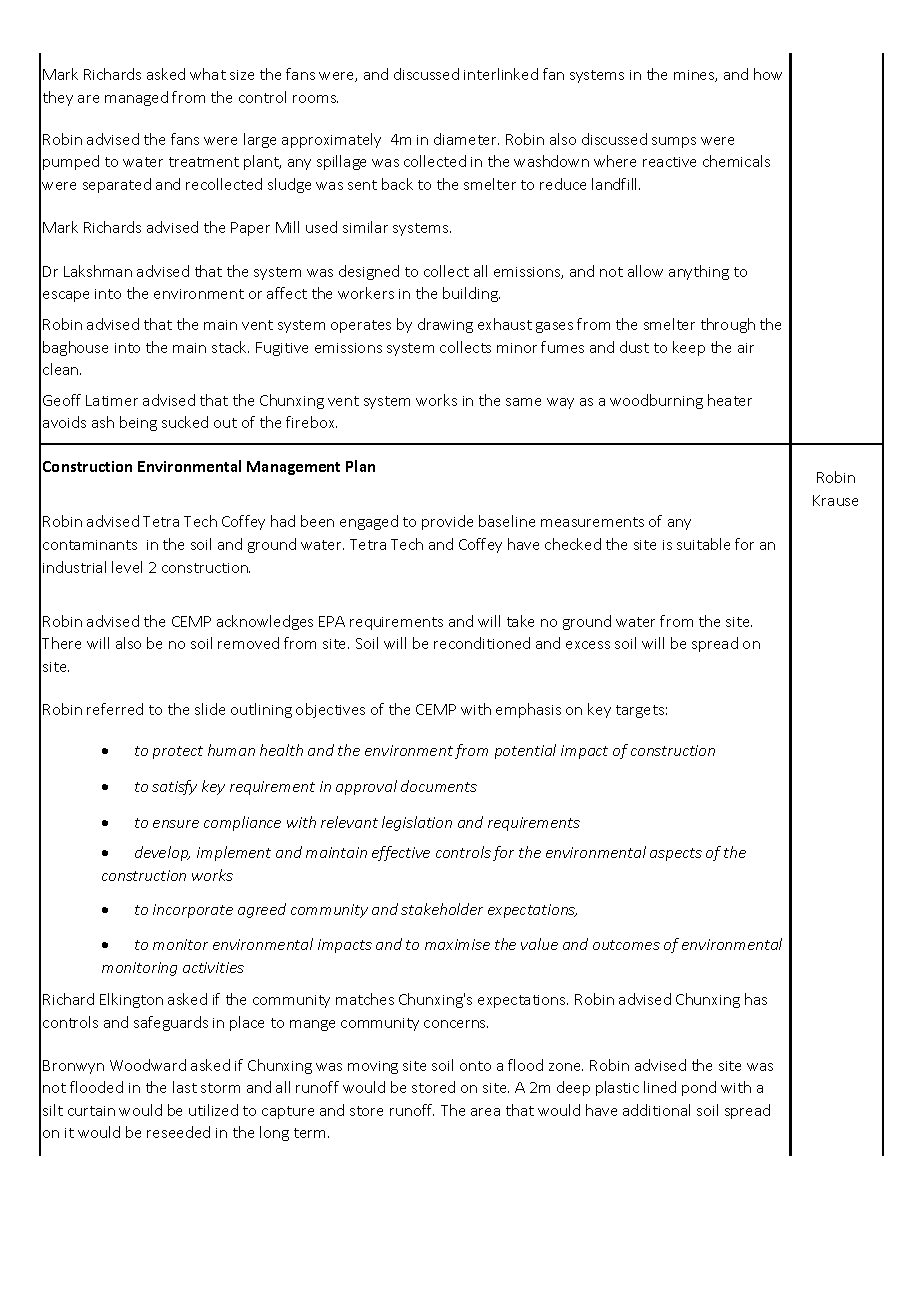 This document has height=1308, width=924. Describe the element at coordinates (136, 98) in the document. I see `managed` at that location.
